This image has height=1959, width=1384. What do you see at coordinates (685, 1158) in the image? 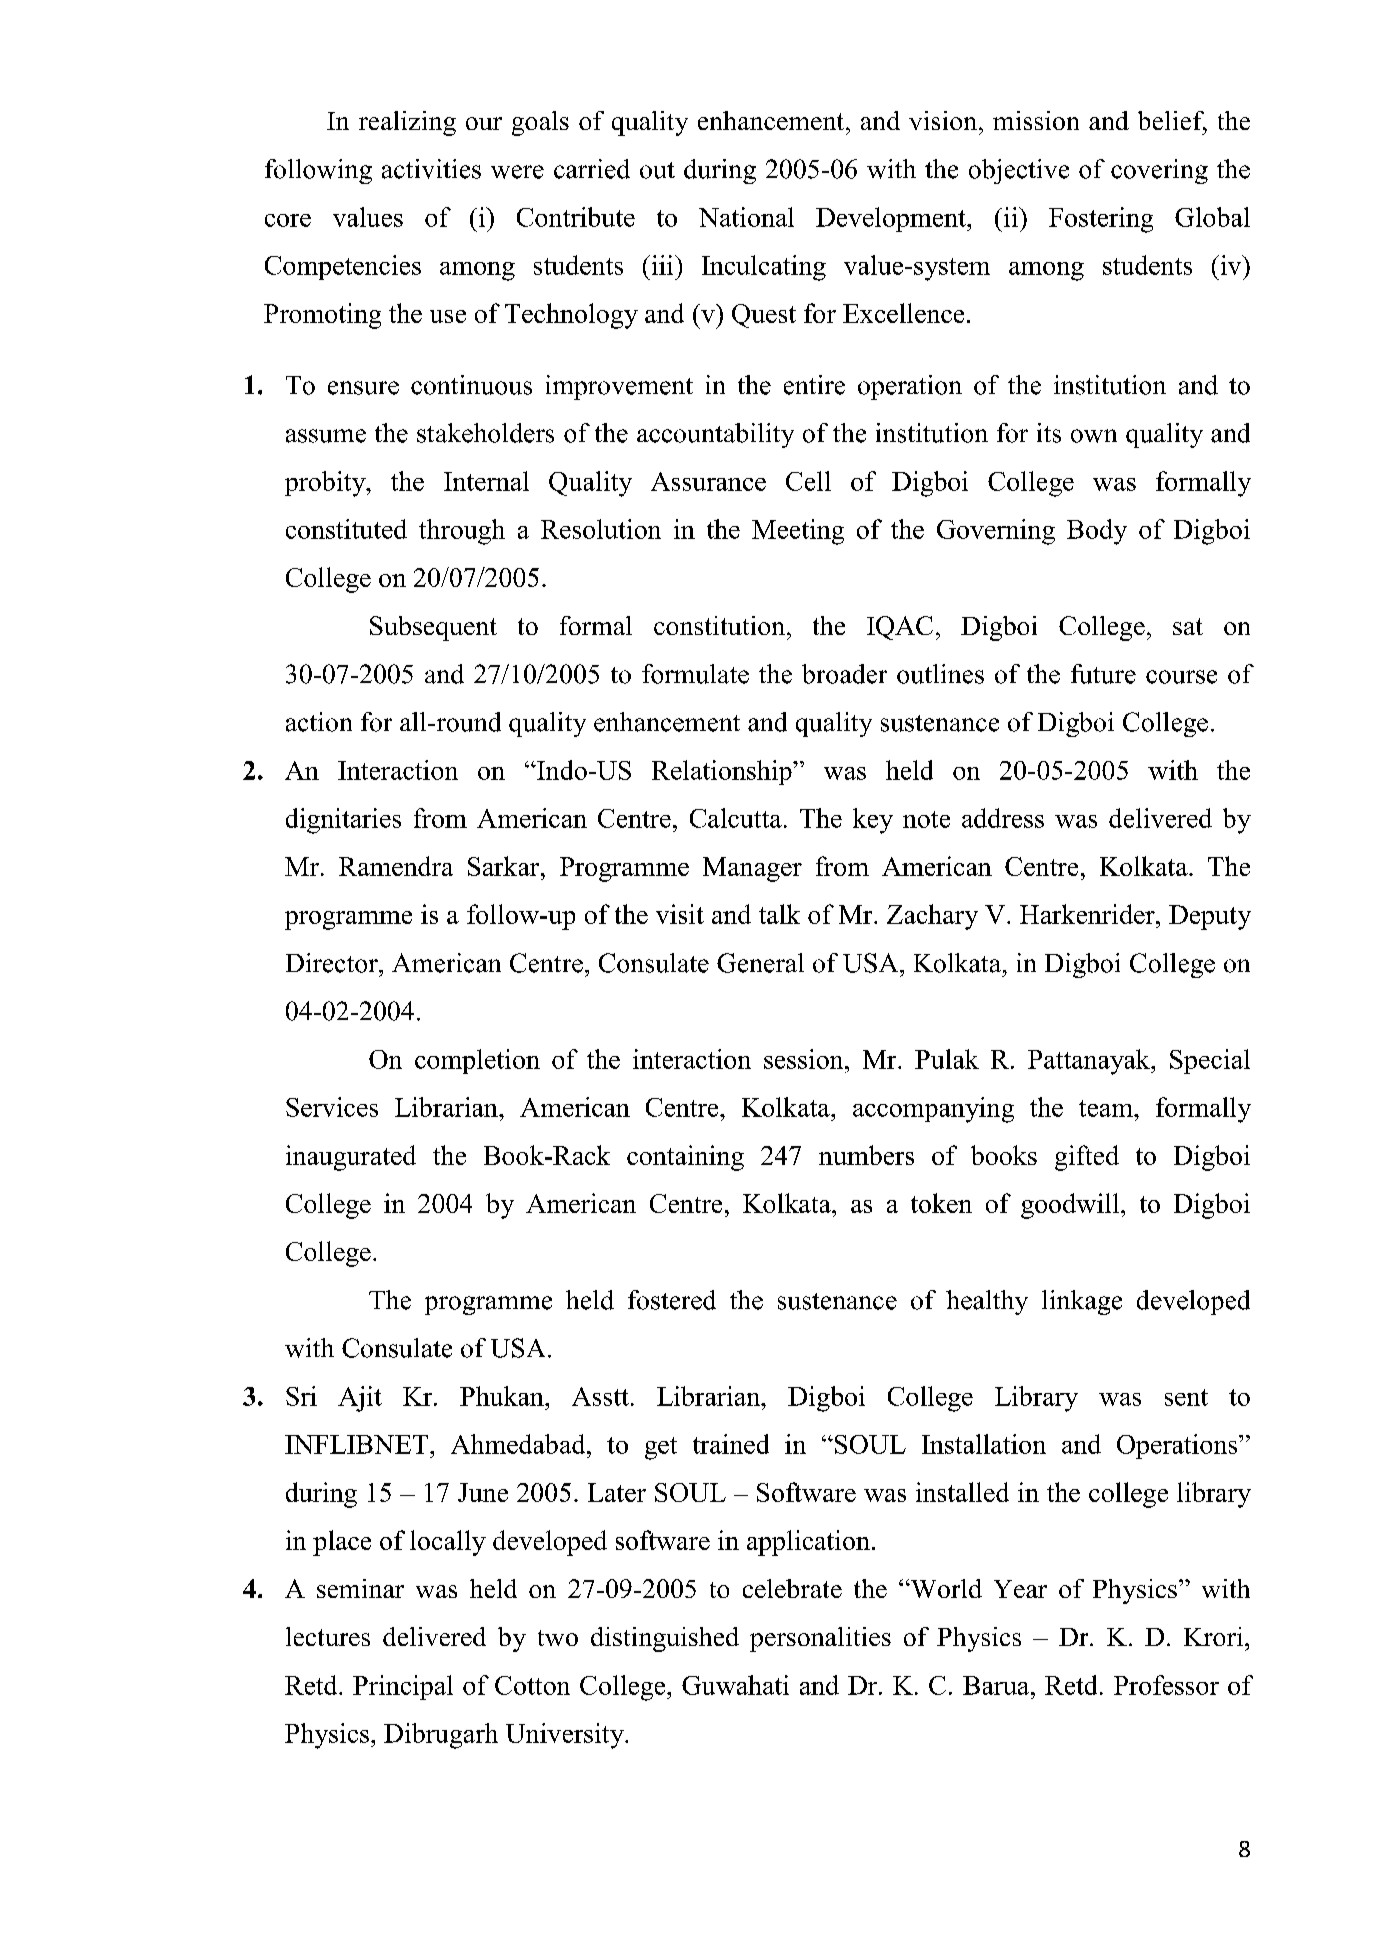
I see `containing` at bounding box center [685, 1158].
